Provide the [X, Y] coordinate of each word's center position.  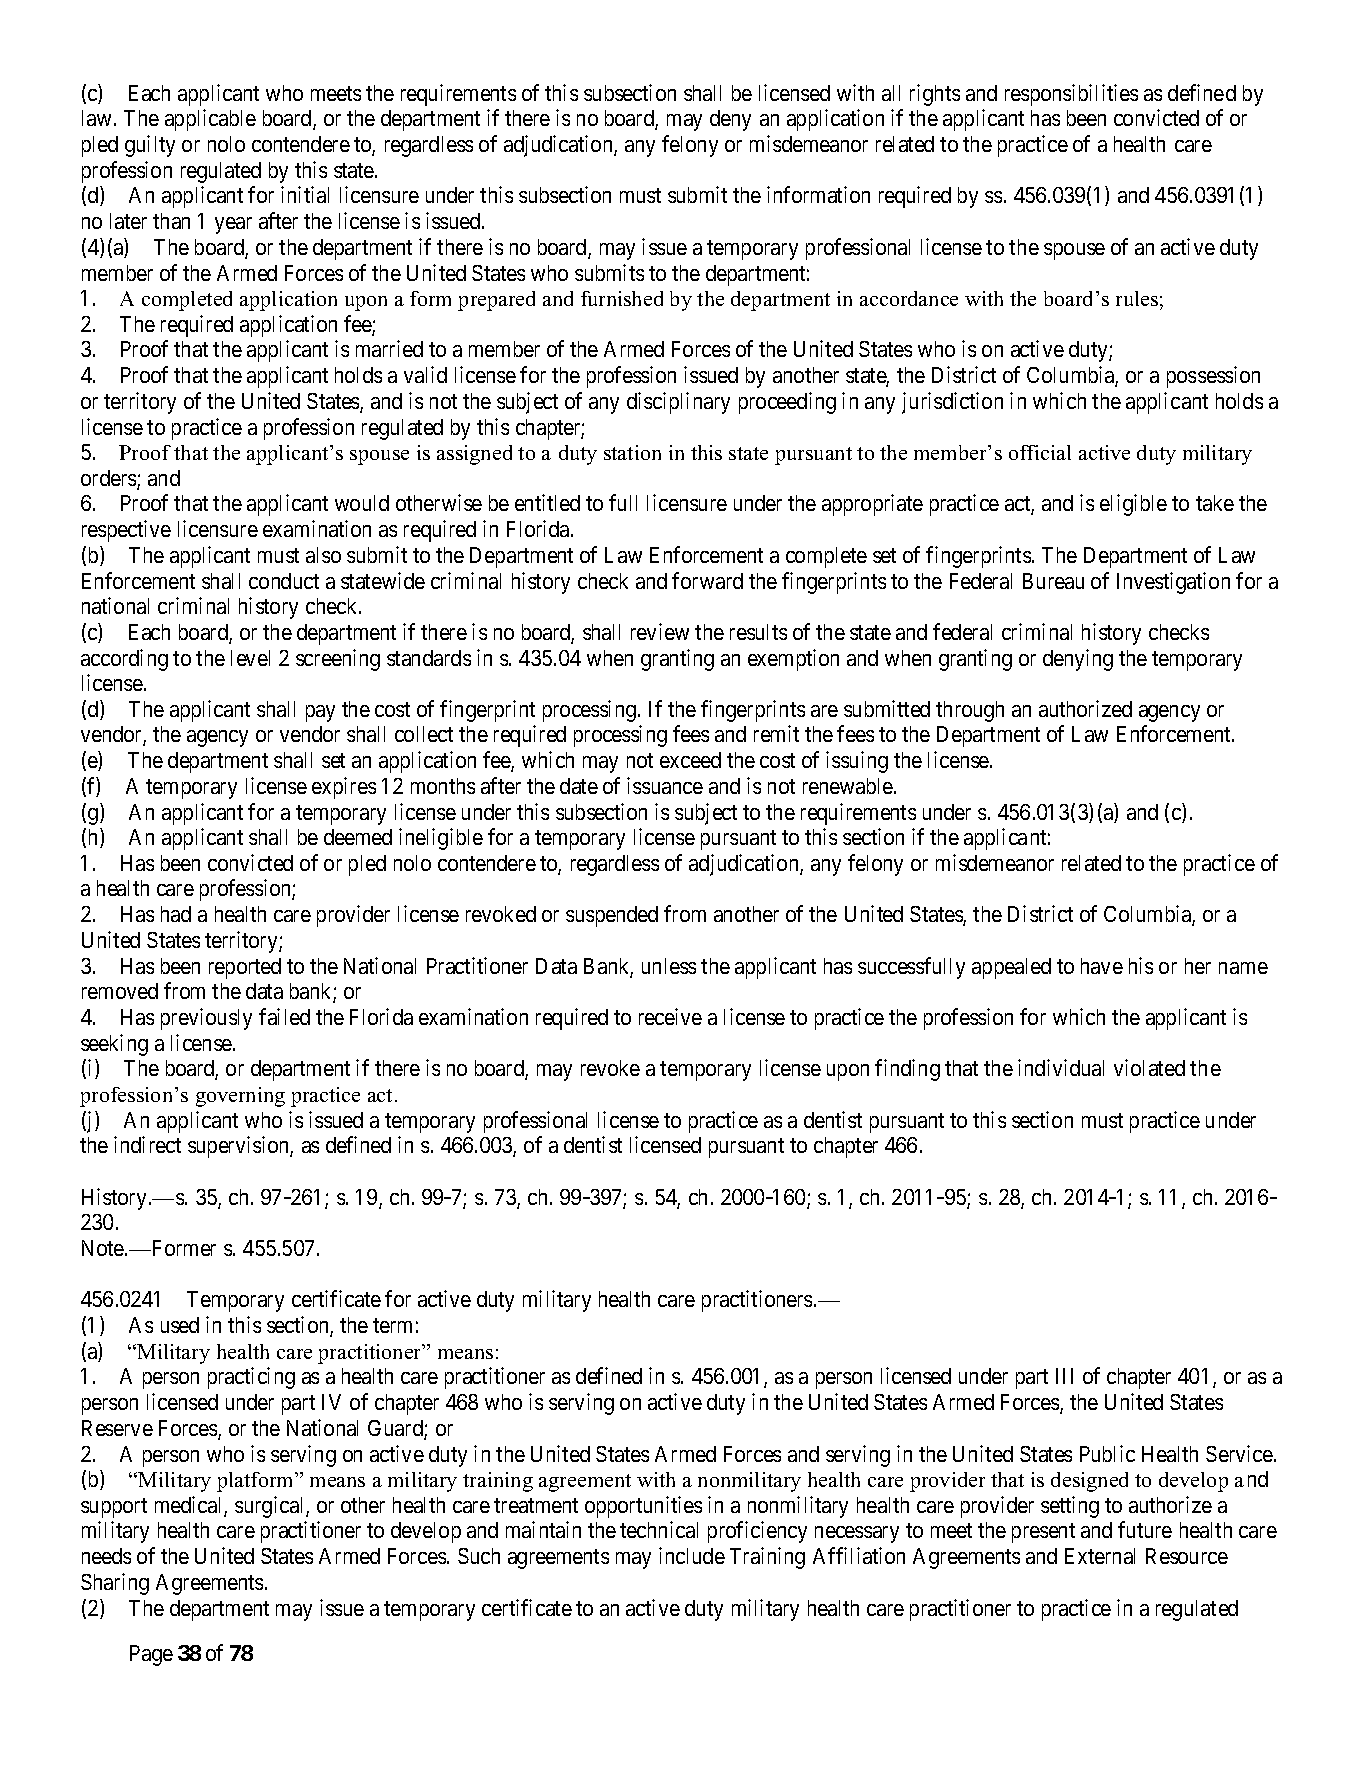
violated [1149, 1067]
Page [151, 1655]
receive [670, 1016]
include [692, 1555]
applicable [210, 120]
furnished [622, 298]
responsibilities [1071, 95]
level [250, 658]
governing [240, 1097]
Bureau [1053, 581]
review [660, 631]
